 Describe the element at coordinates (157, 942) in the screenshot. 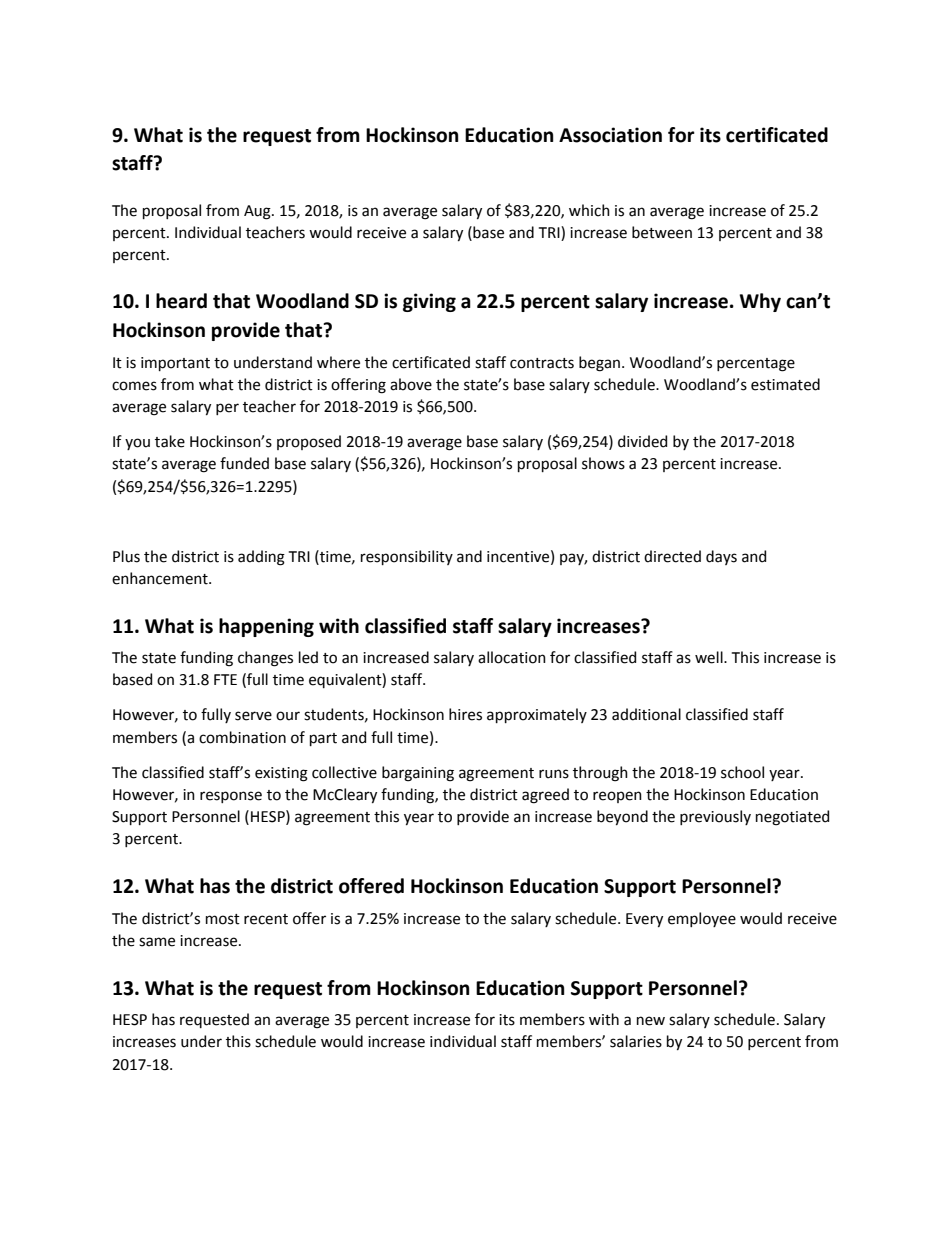

I see `same` at that location.
